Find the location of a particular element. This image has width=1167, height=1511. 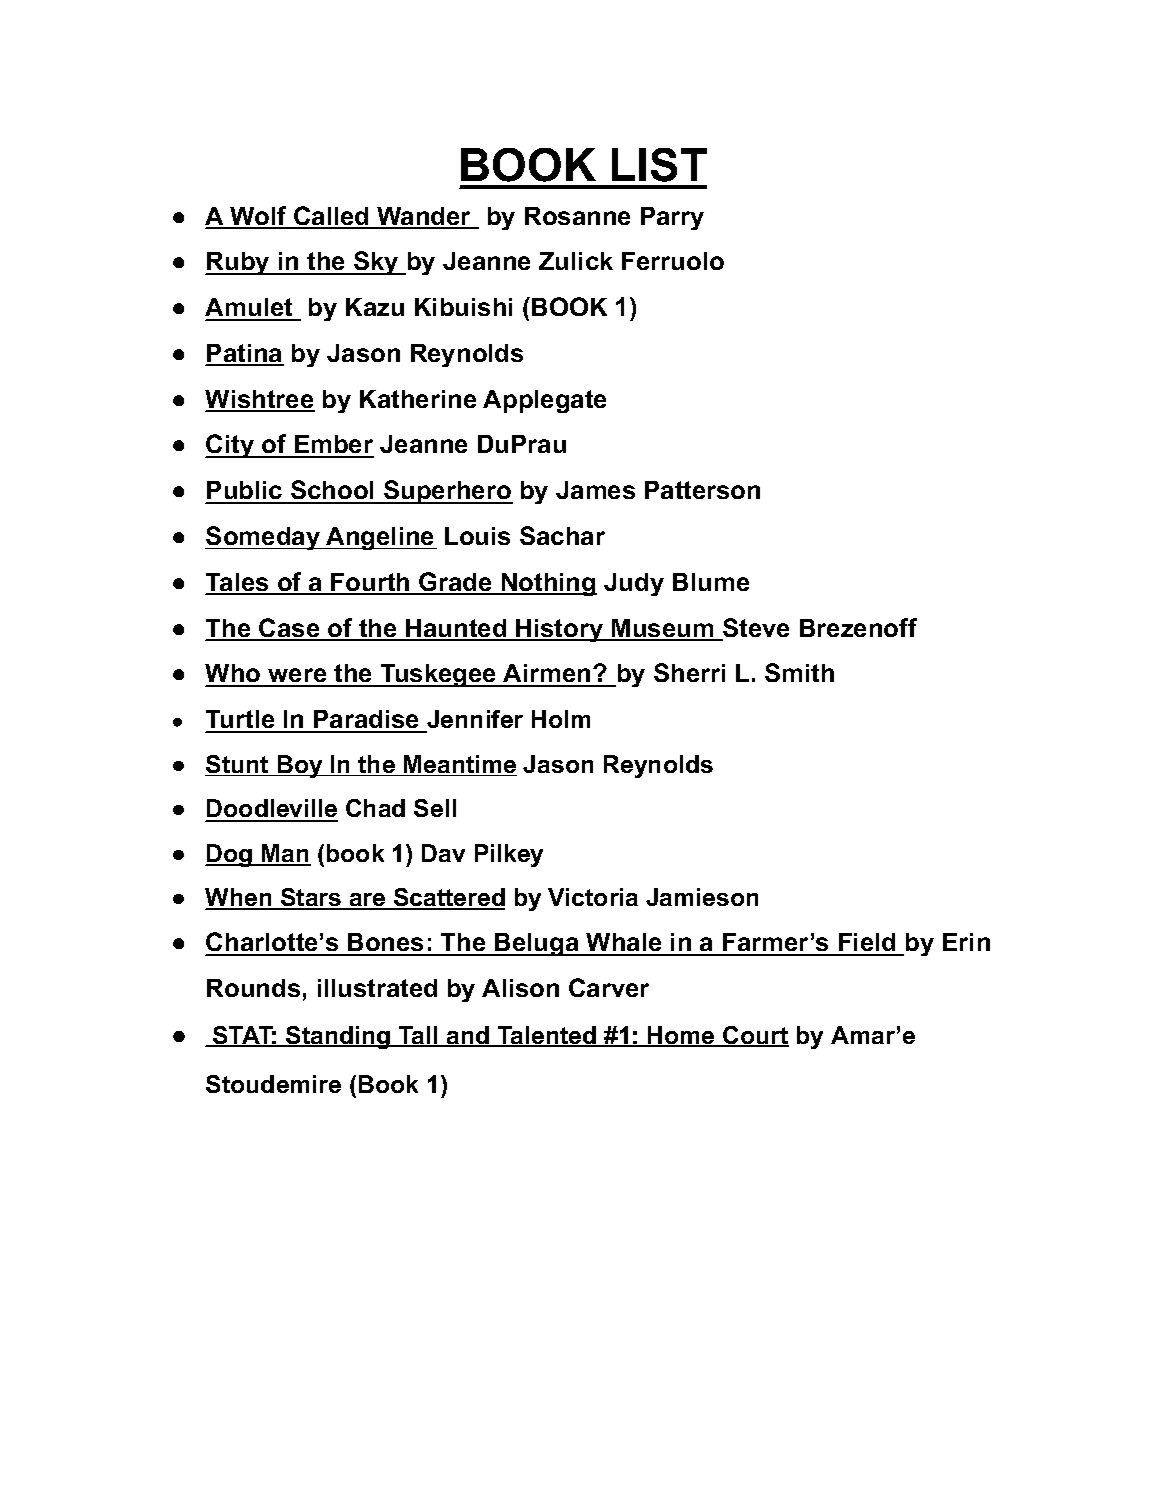

Standing is located at coordinates (338, 1037).
